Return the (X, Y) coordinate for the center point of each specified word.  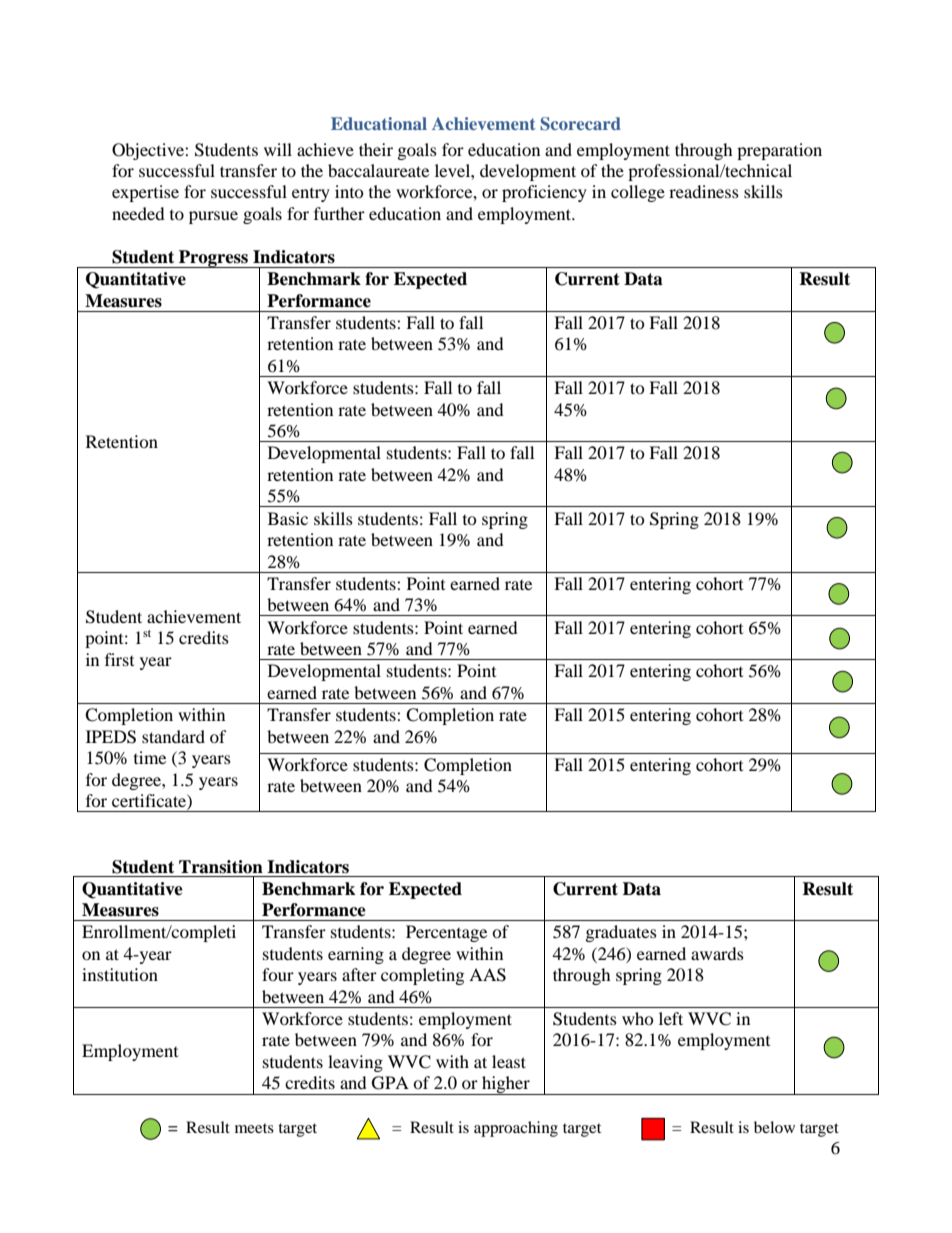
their (376, 149)
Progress (213, 259)
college (638, 193)
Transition (221, 867)
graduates (621, 933)
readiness (704, 191)
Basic (288, 518)
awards (717, 953)
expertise (145, 193)
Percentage (446, 933)
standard (173, 736)
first (119, 659)
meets (254, 1128)
